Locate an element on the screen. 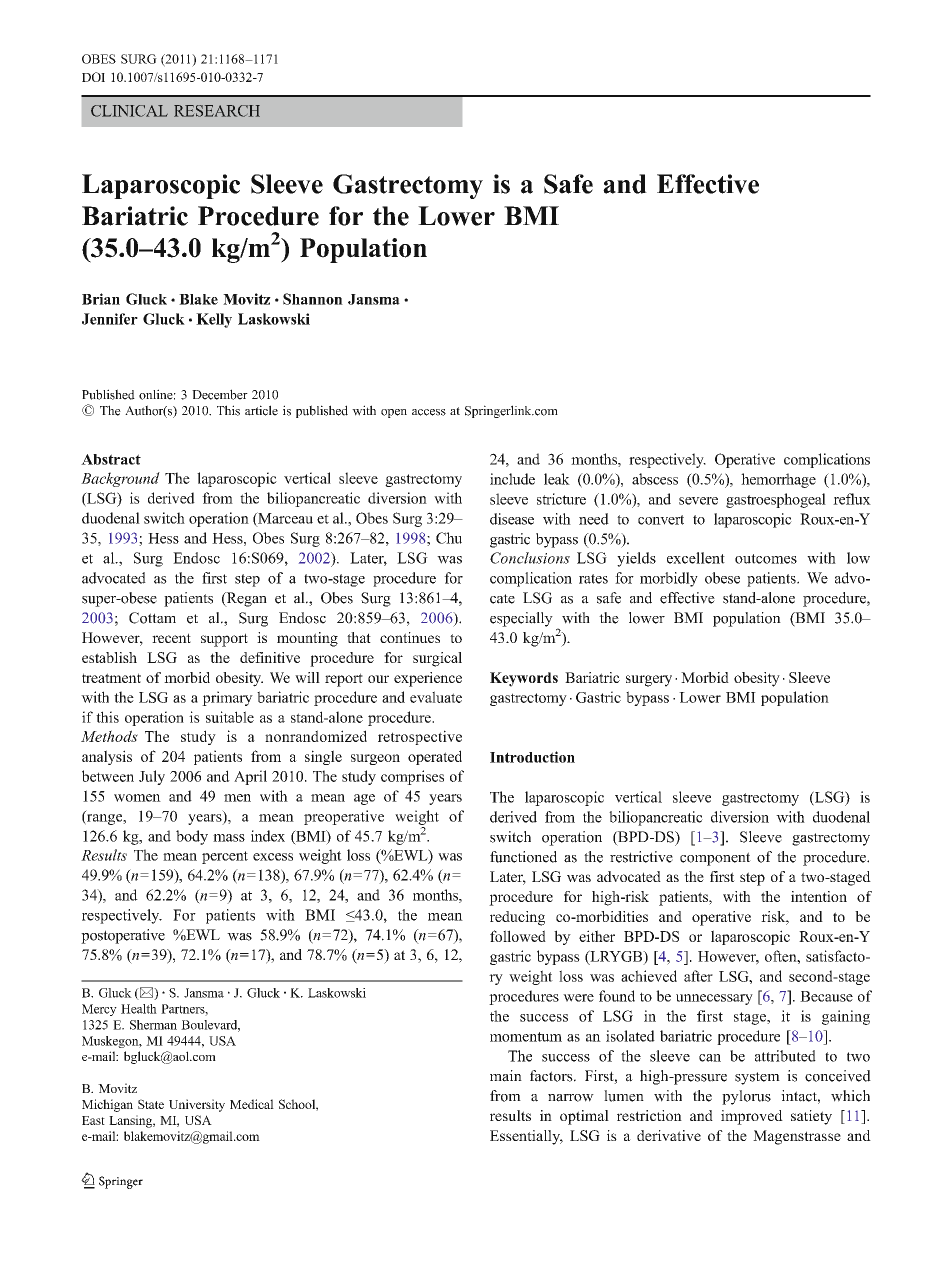 This screenshot has height=1265, width=952. Shannon is located at coordinates (313, 299).
